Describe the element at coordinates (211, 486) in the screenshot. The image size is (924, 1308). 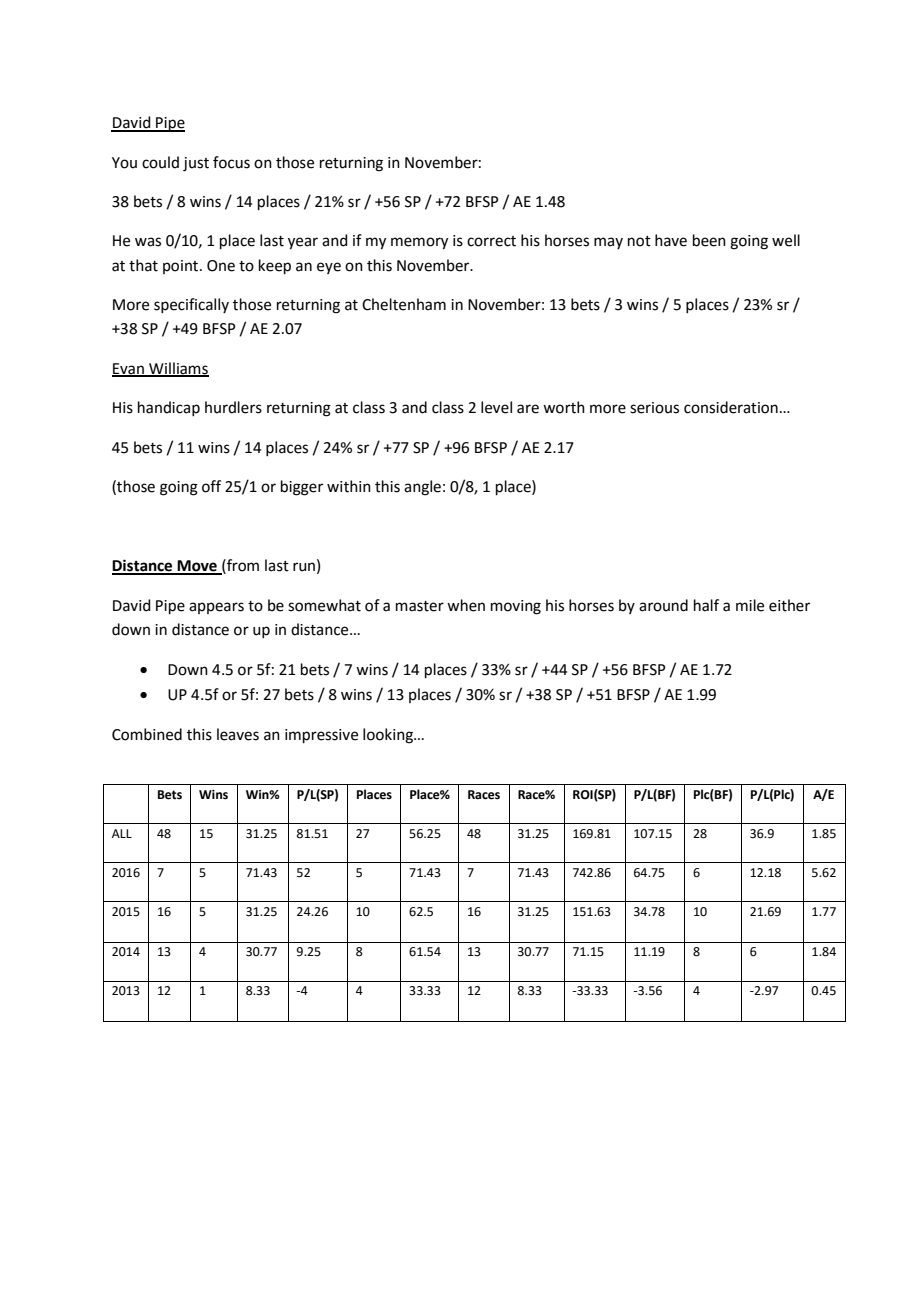
I see `off` at that location.
